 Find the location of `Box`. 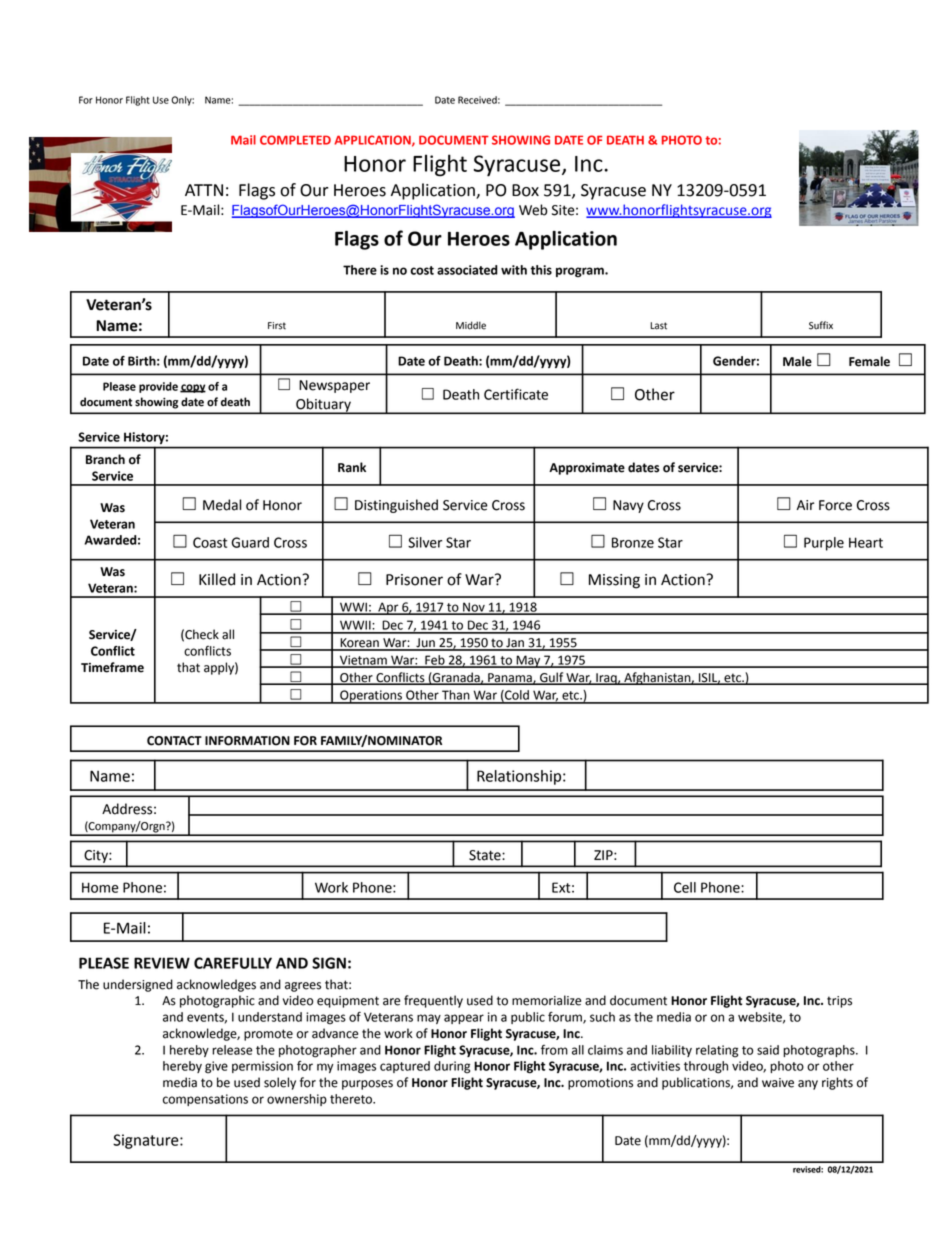

Box is located at coordinates (525, 190).
